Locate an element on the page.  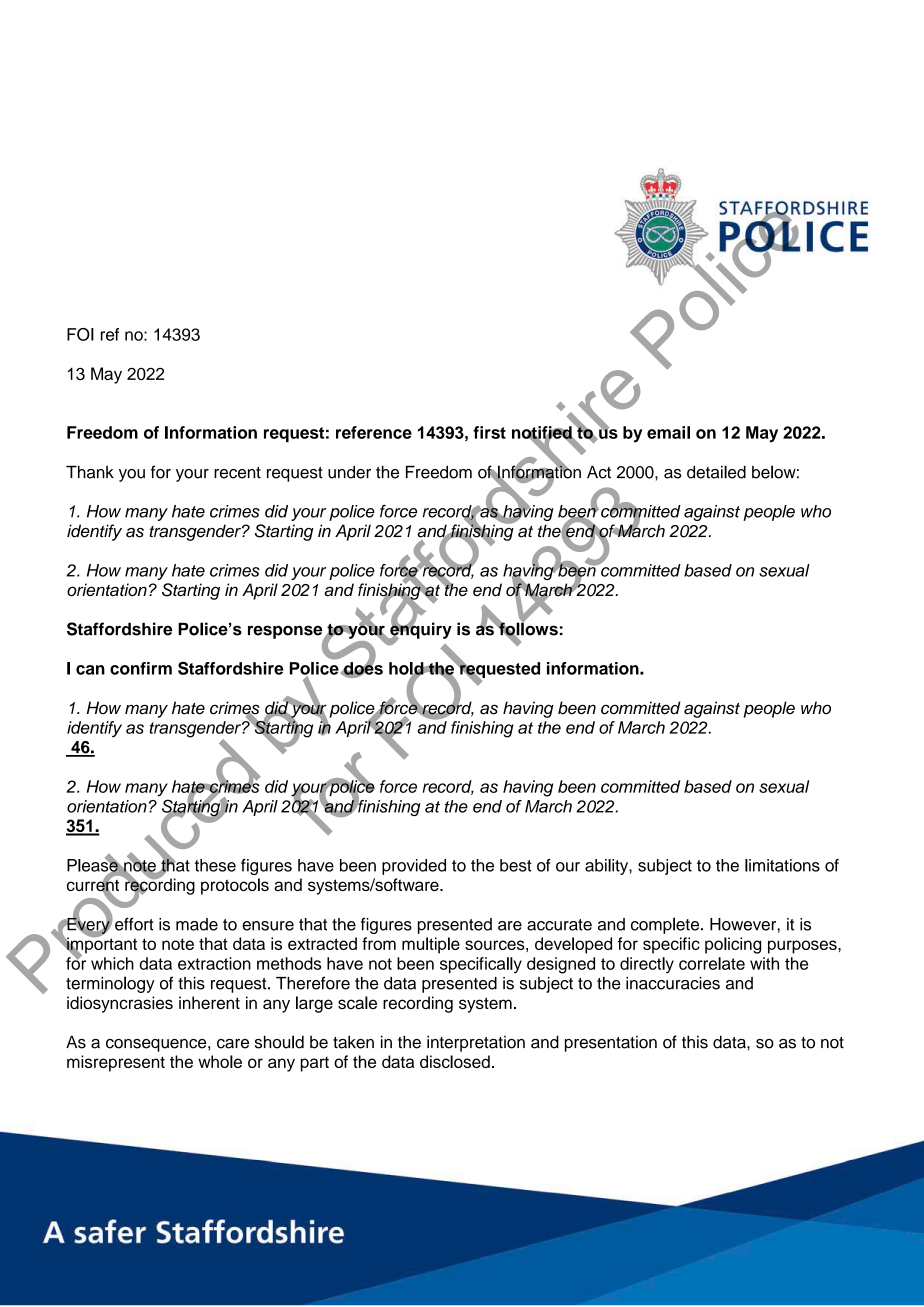
recent is located at coordinates (237, 473).
